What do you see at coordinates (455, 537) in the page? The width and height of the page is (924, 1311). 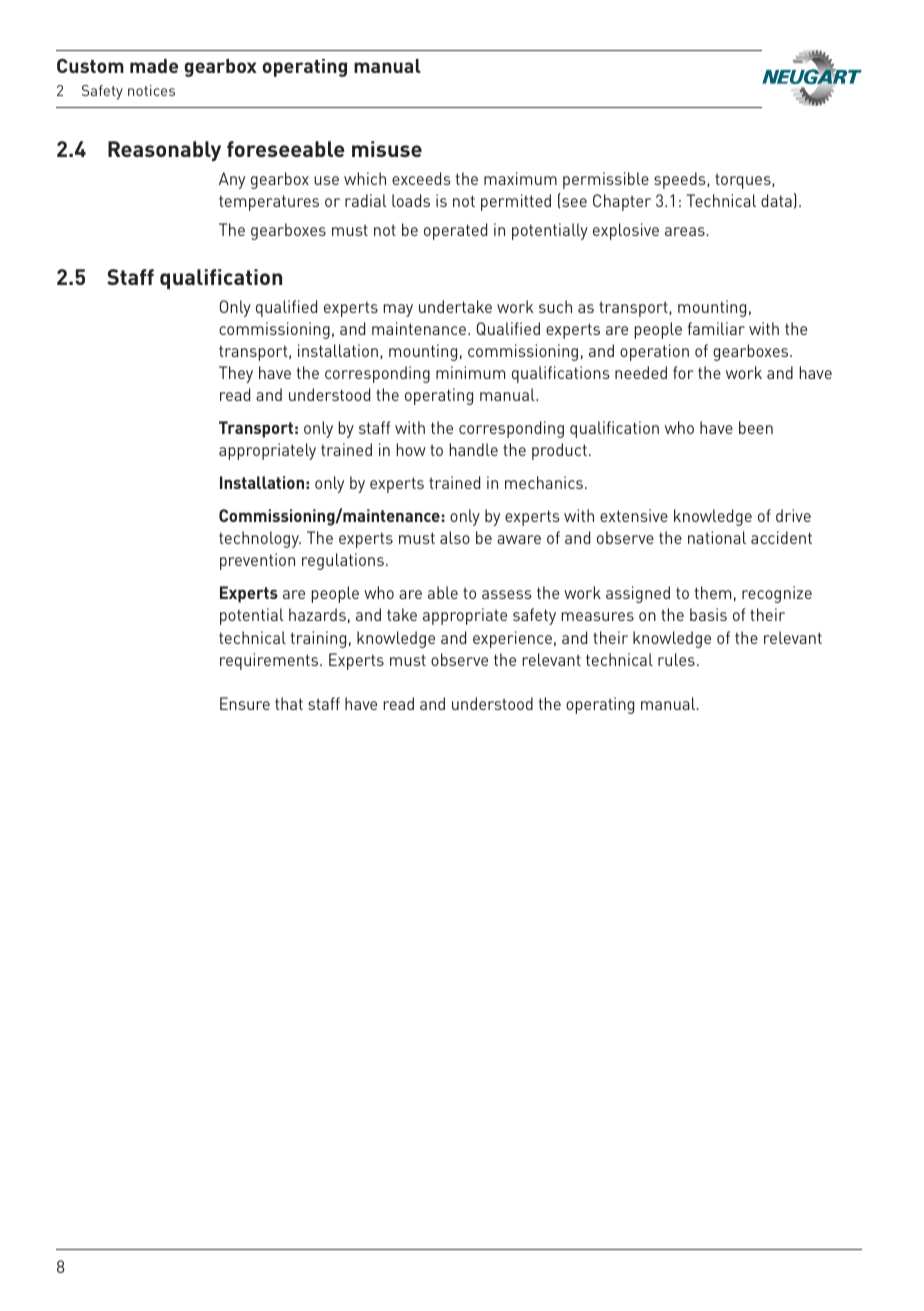 I see `also` at bounding box center [455, 537].
